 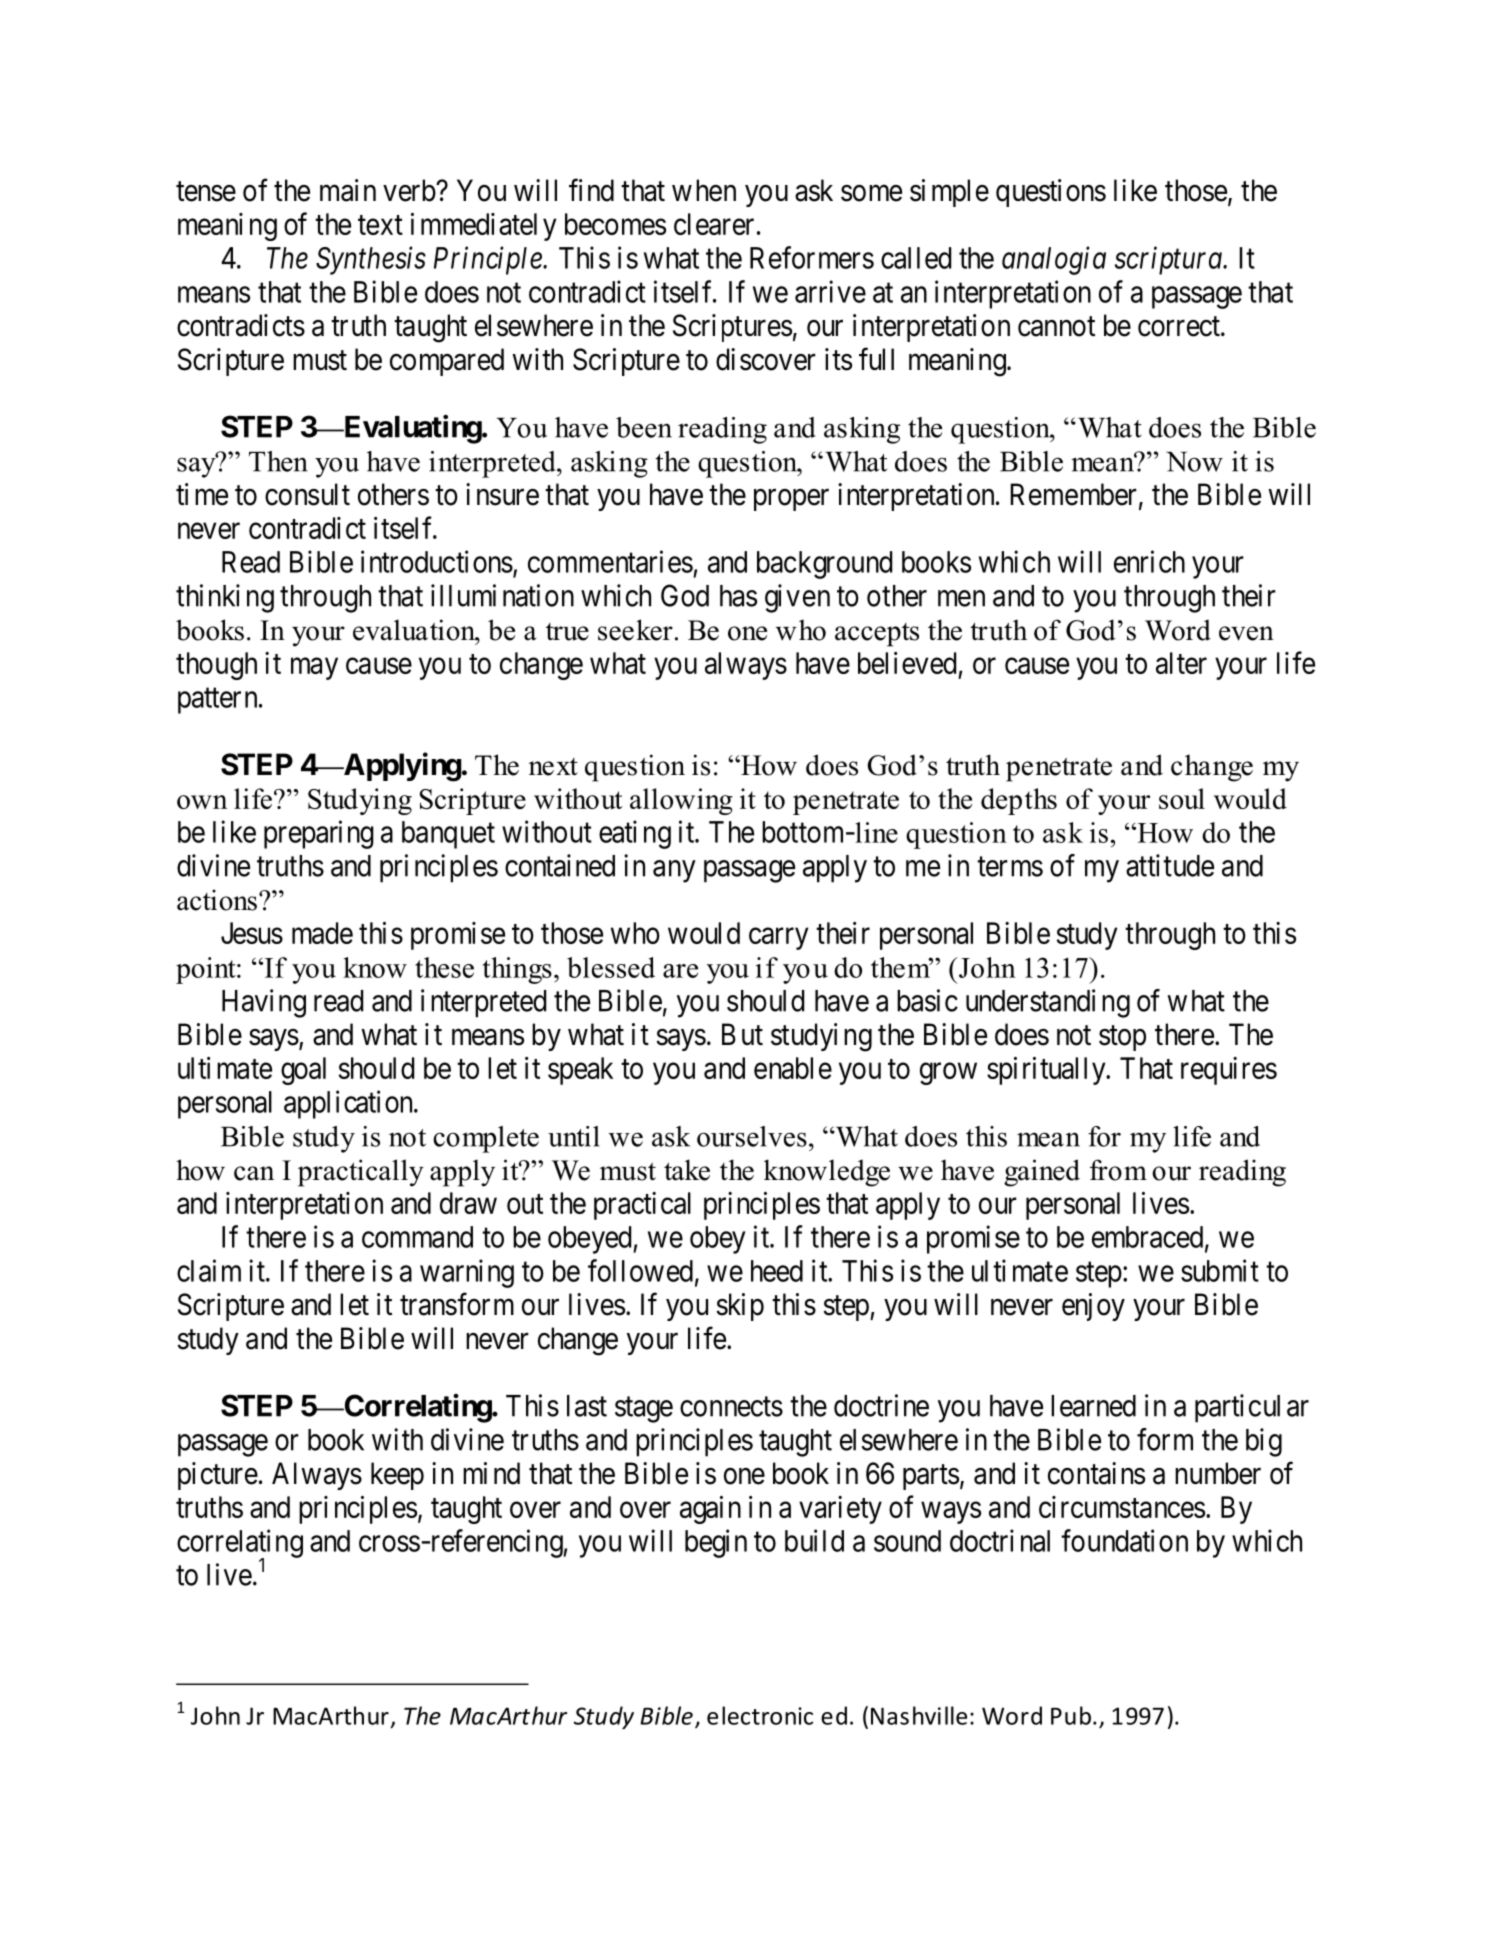 I want to click on command, so click(x=417, y=1237).
